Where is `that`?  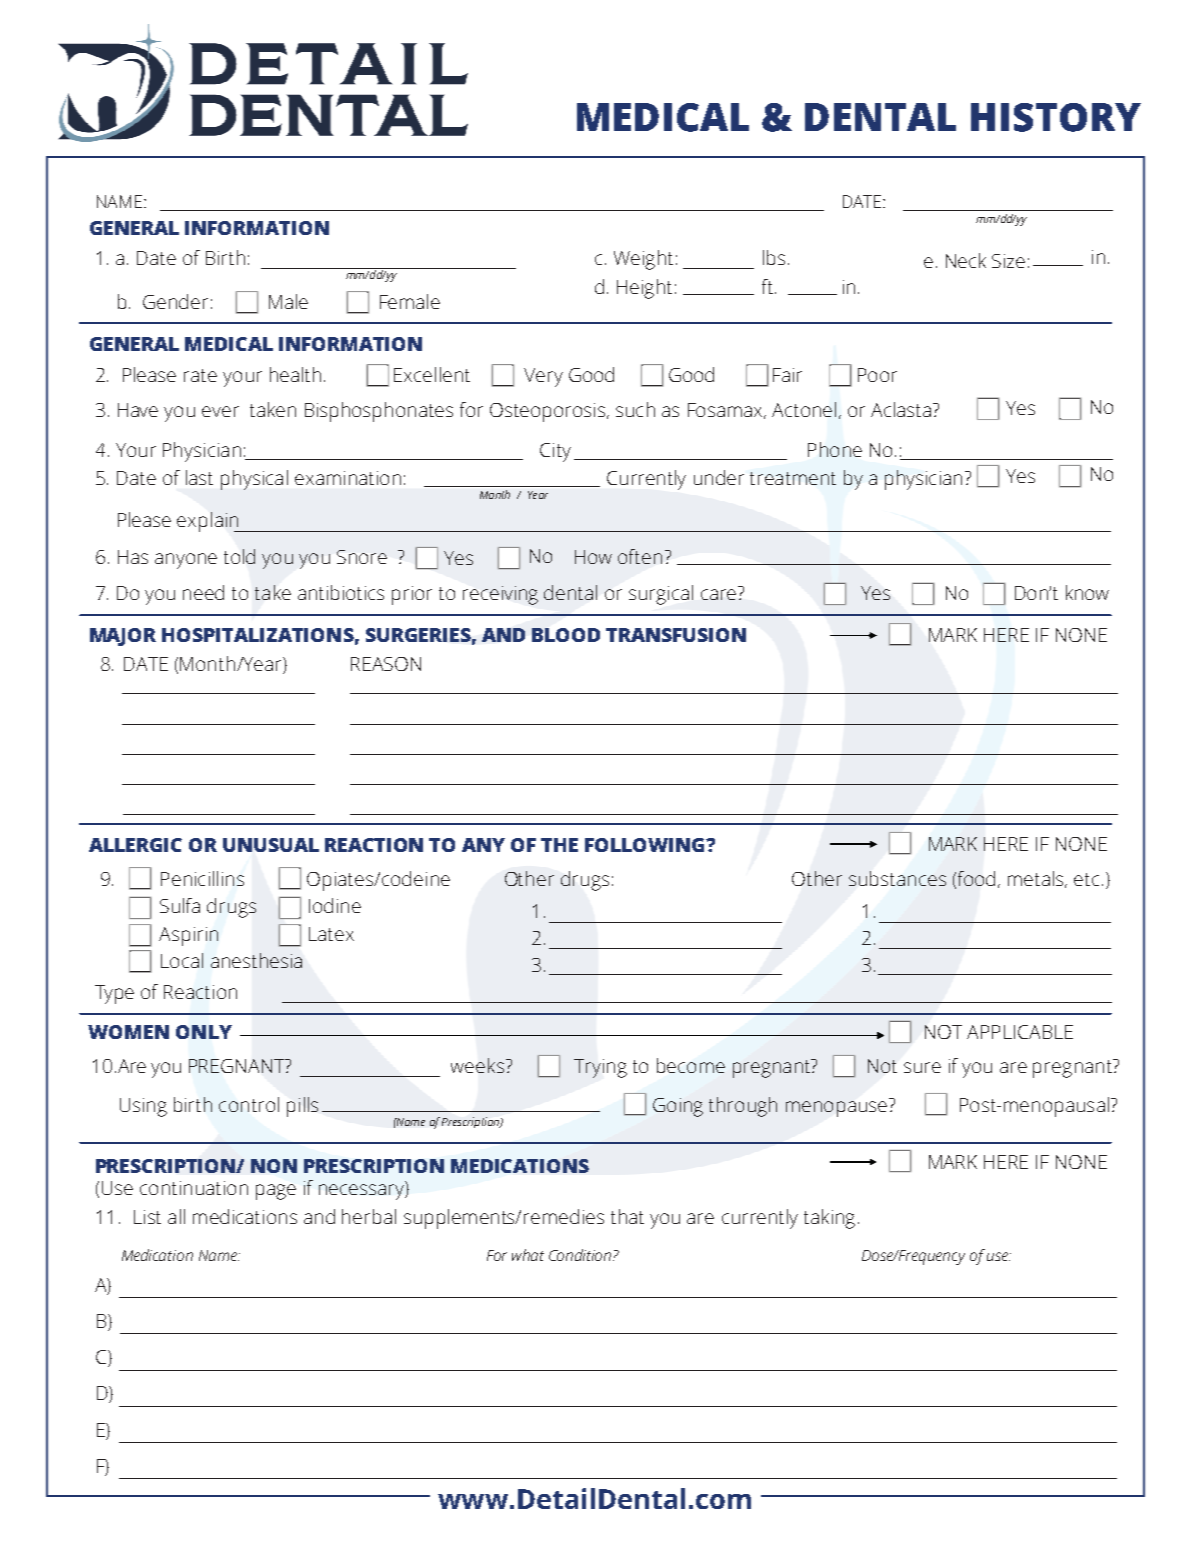 that is located at coordinates (627, 1216).
